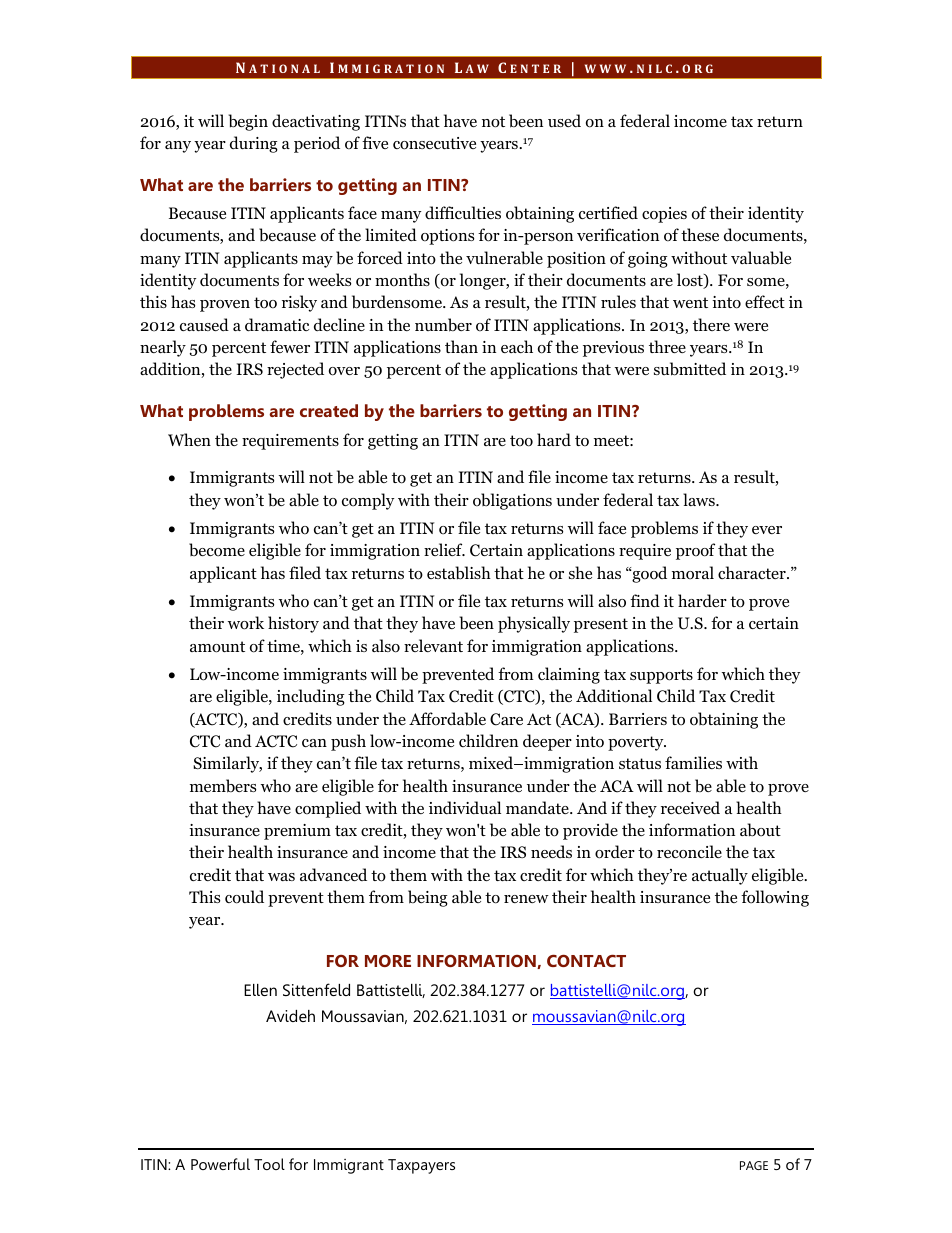  I want to click on Powerful, so click(220, 1164).
